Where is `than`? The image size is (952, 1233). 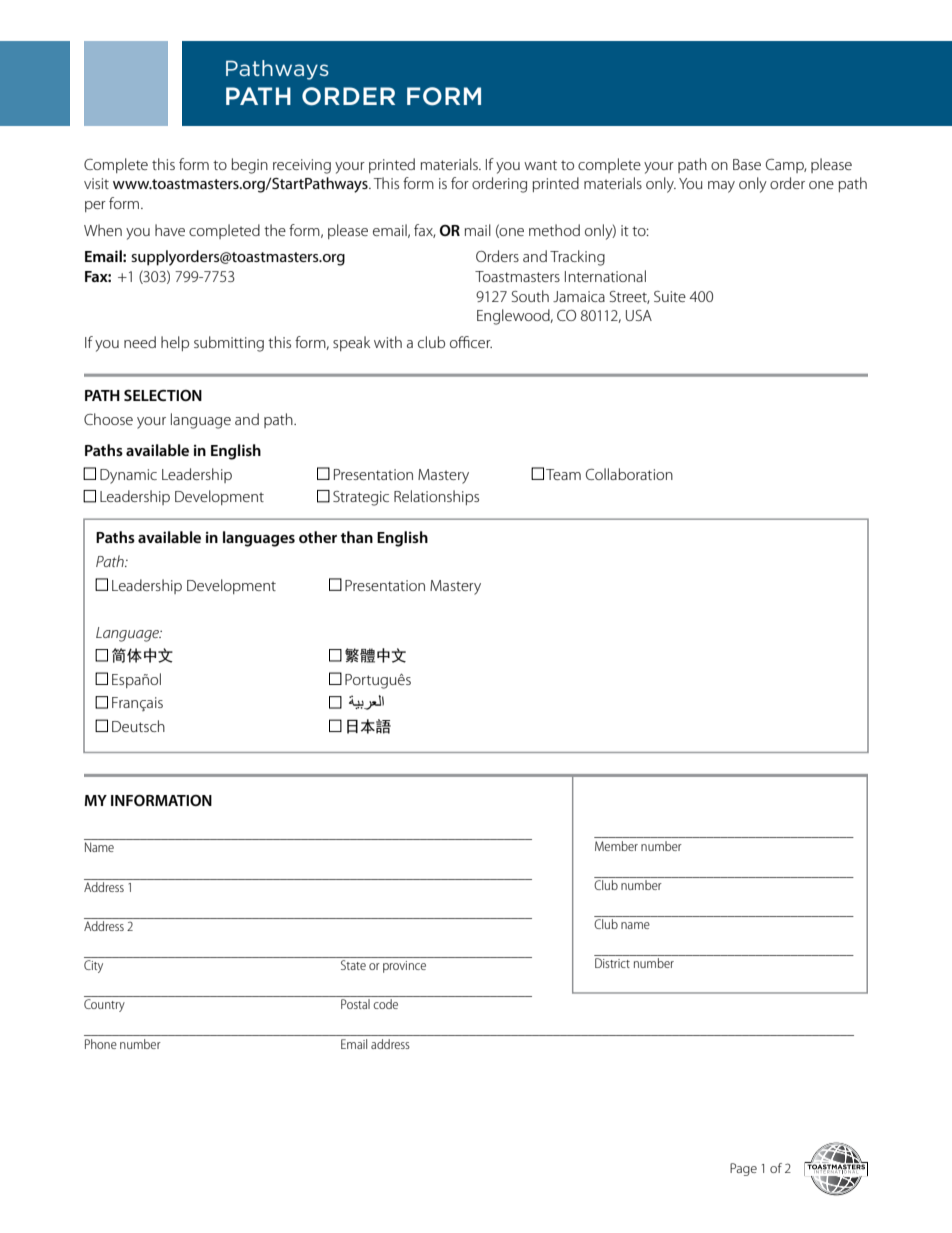
than is located at coordinates (357, 537).
